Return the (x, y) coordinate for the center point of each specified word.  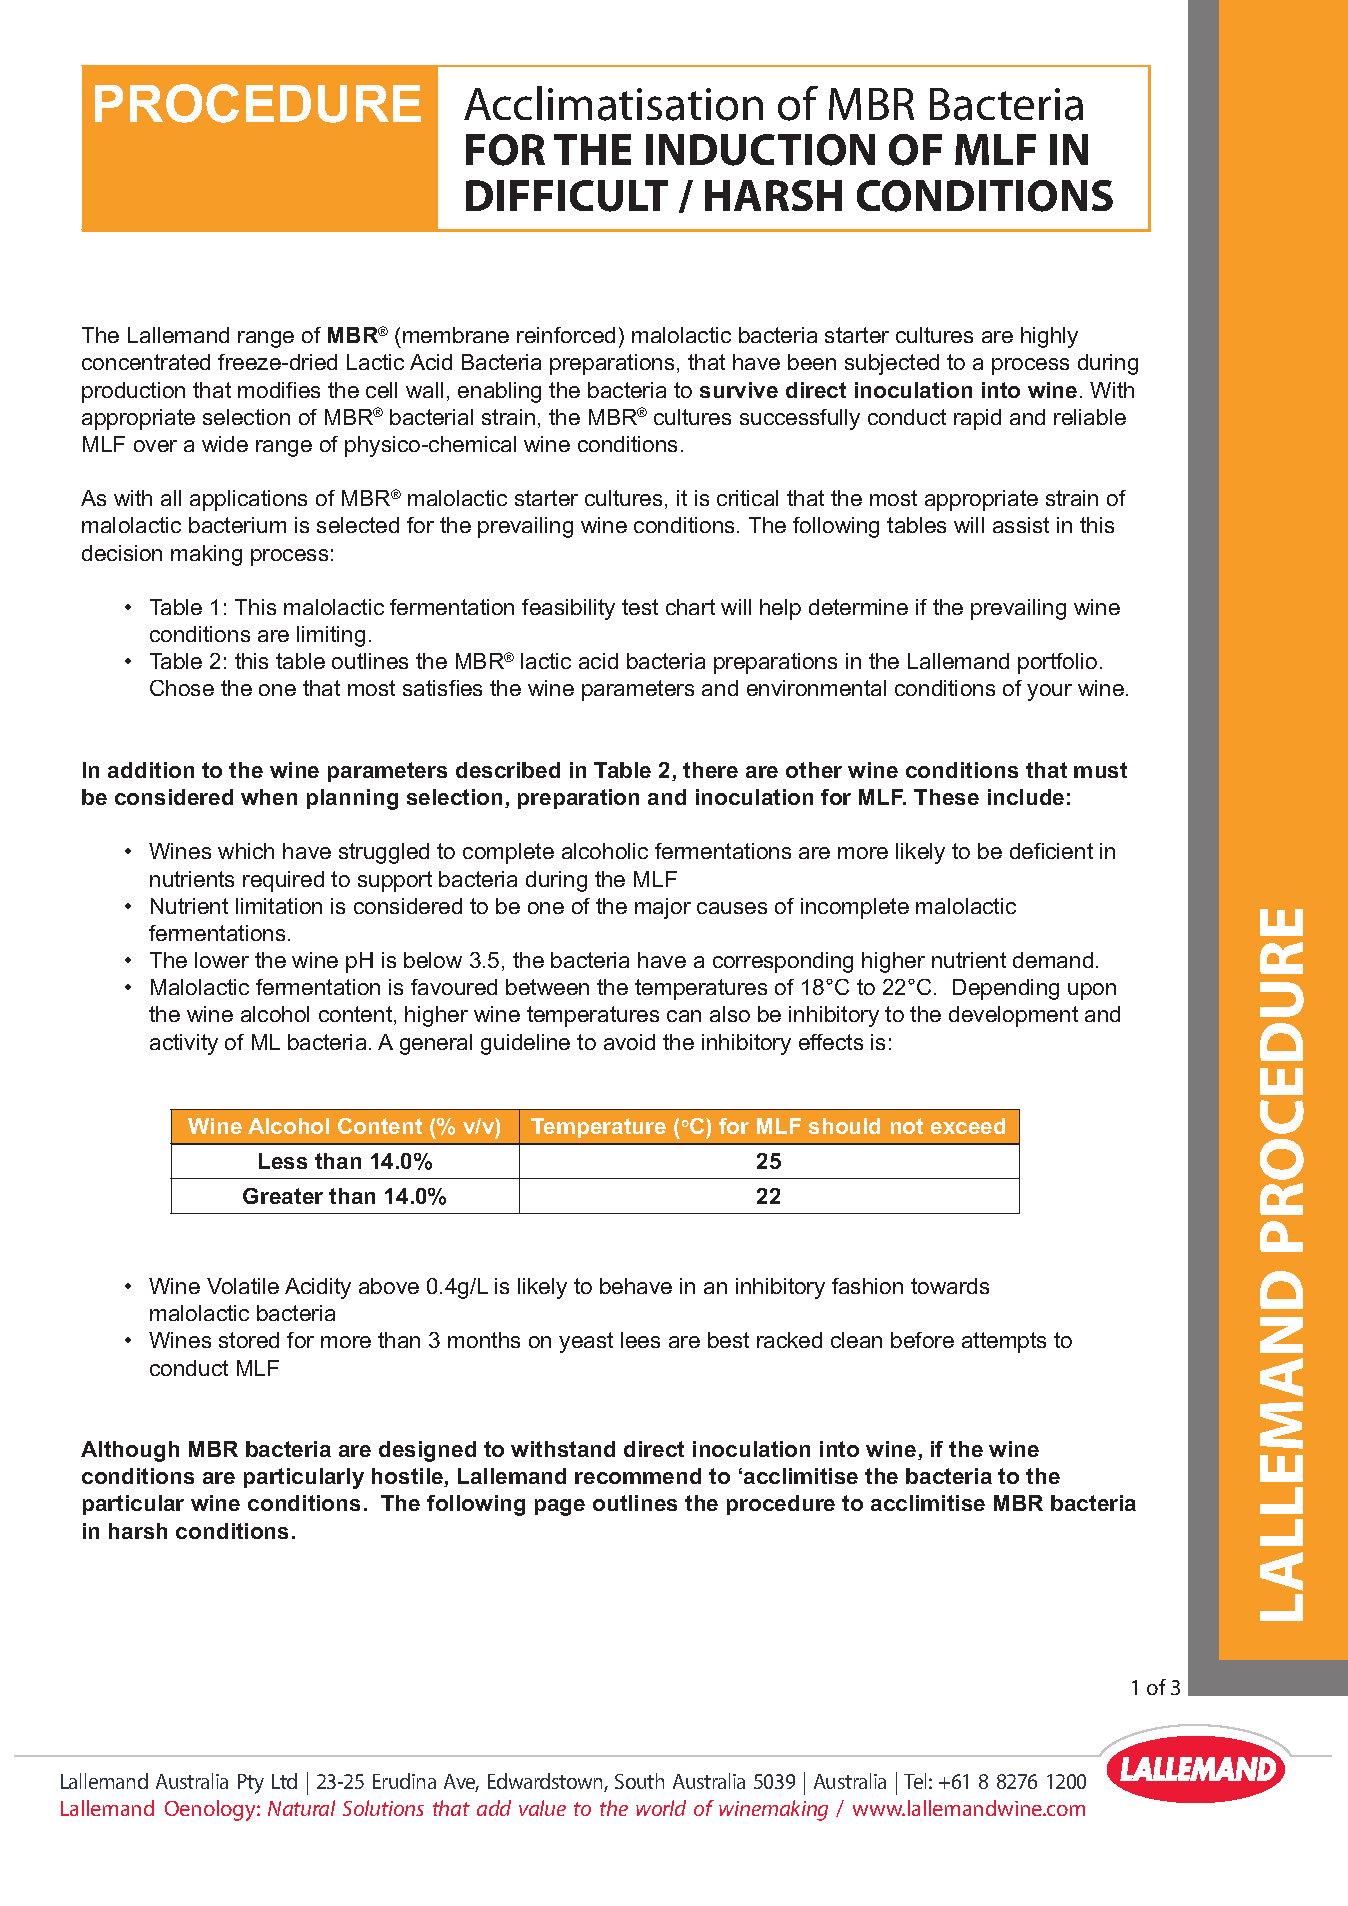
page (560, 1507)
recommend (638, 1476)
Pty (251, 1784)
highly (1049, 337)
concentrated (146, 362)
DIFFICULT (567, 196)
